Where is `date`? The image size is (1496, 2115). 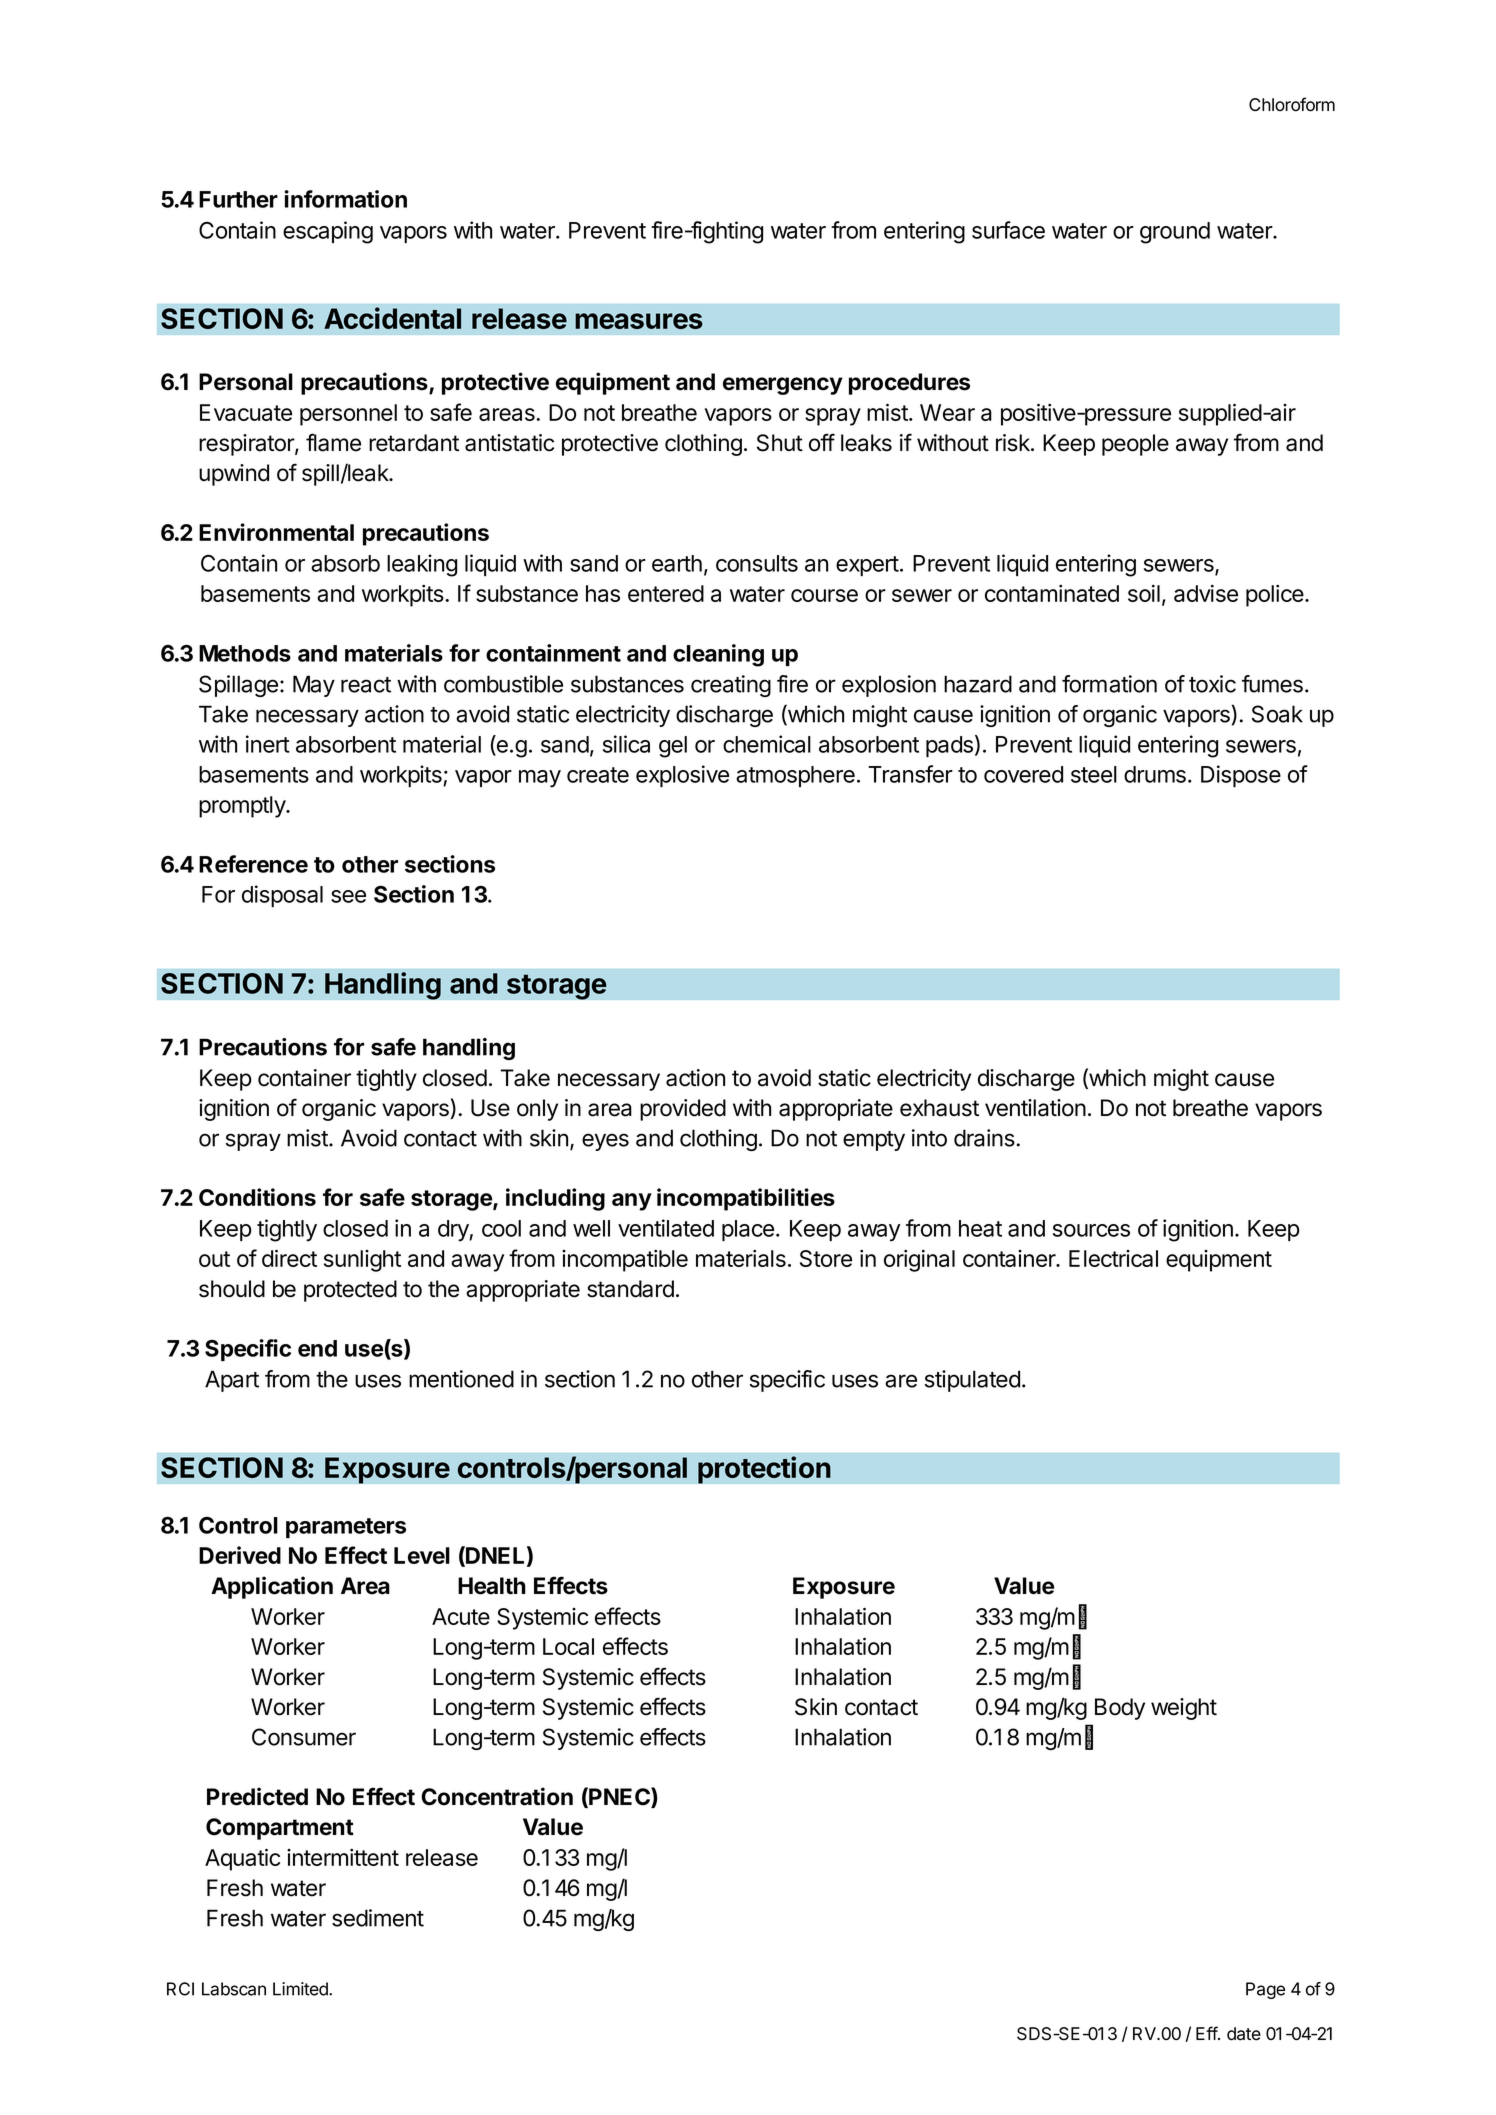
date is located at coordinates (1244, 2034).
